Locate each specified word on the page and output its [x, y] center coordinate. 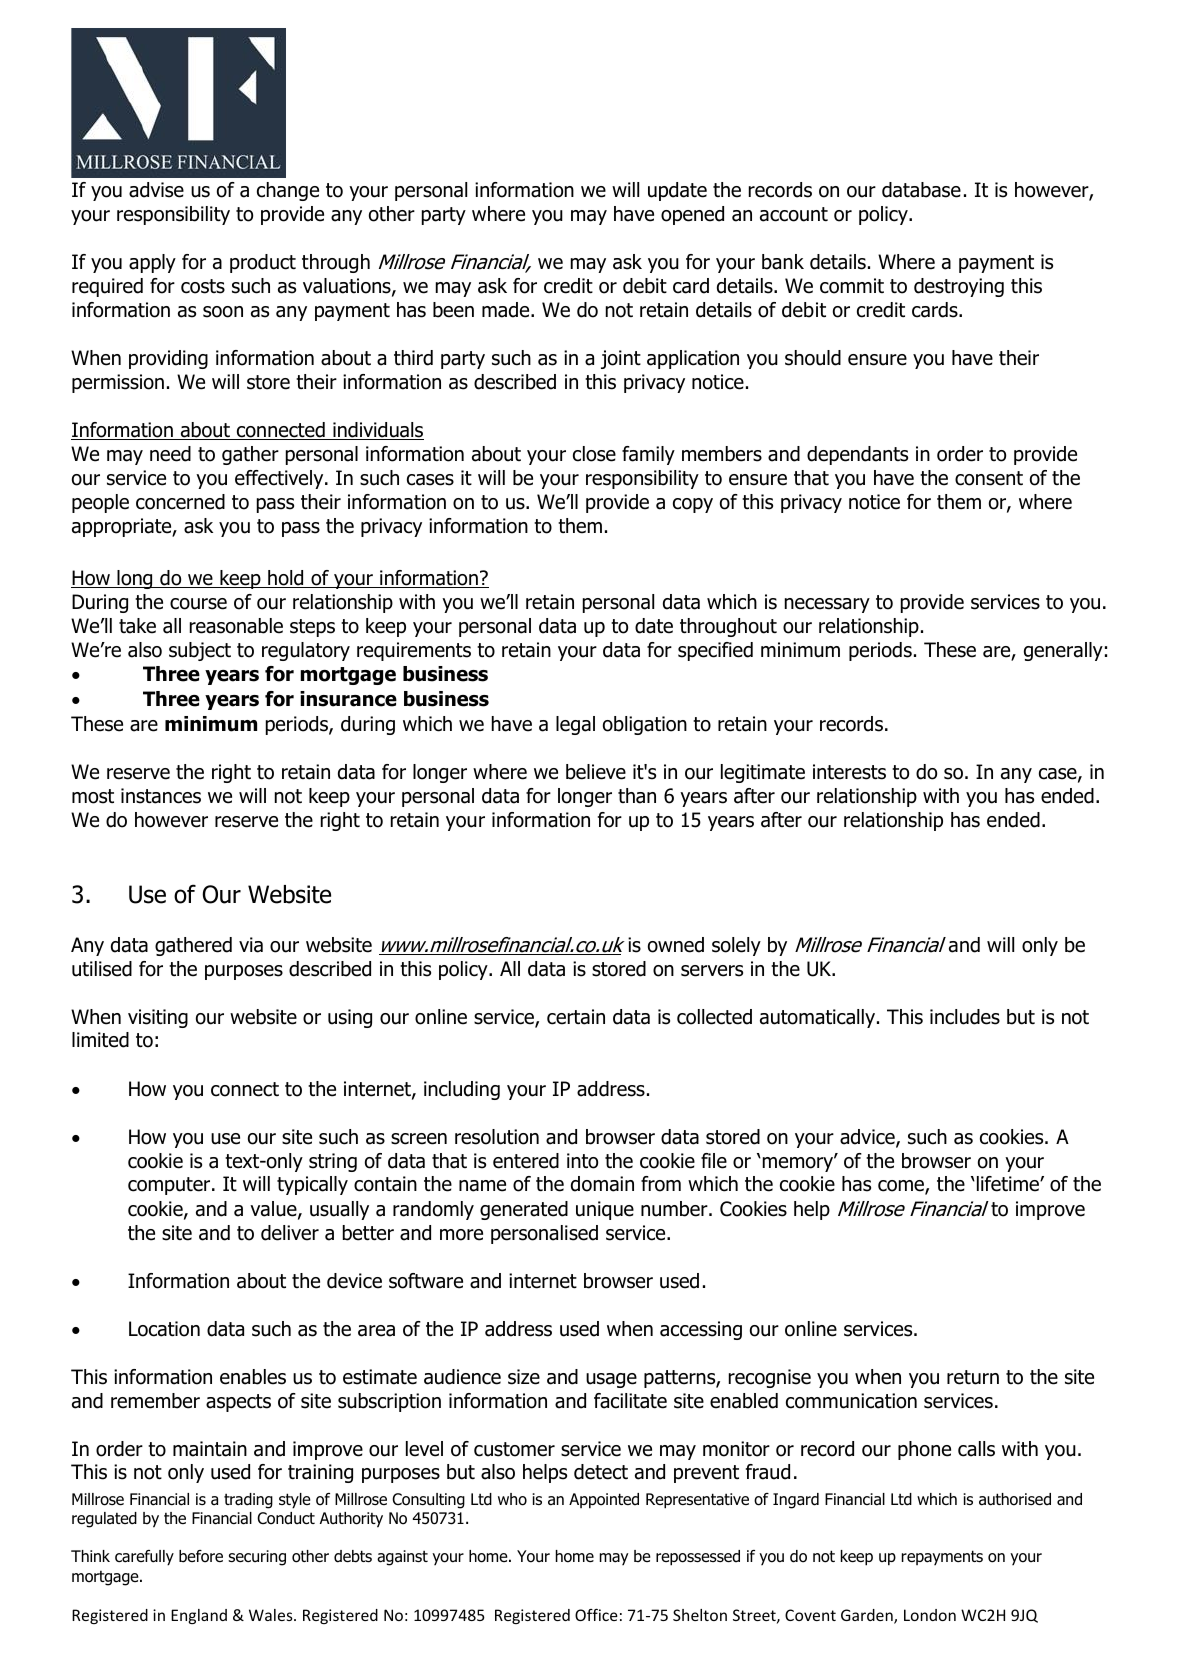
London [930, 1615]
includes [965, 1017]
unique [605, 1210]
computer [170, 1186]
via [251, 945]
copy [693, 505]
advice [868, 1138]
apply [152, 263]
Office [596, 1615]
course [198, 604]
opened [692, 215]
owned [676, 945]
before [201, 1556]
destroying [959, 287]
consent [989, 478]
